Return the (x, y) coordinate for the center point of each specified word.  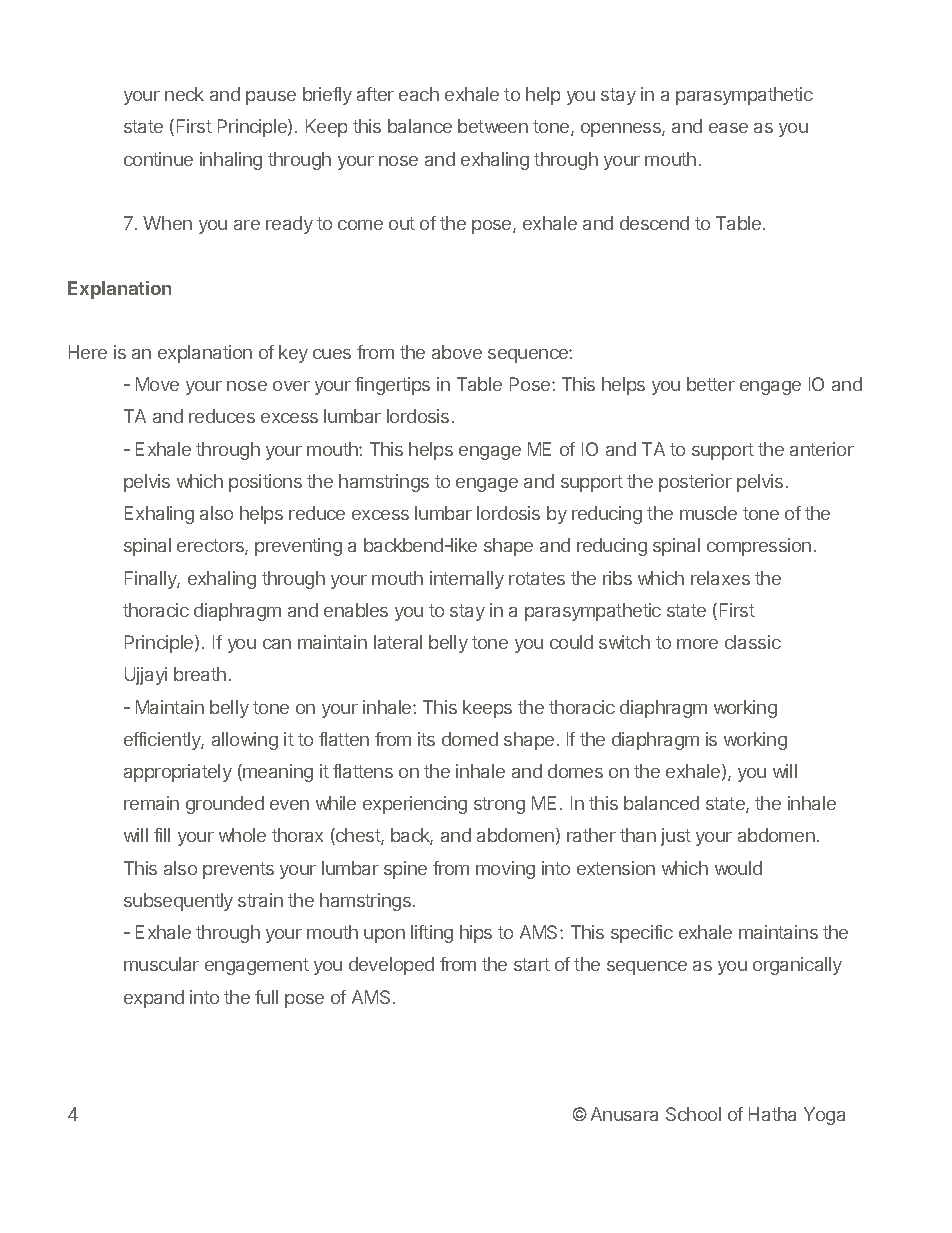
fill (162, 835)
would (738, 868)
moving (505, 870)
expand (154, 999)
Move (157, 384)
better (711, 384)
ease (728, 128)
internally (467, 580)
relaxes (720, 578)
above (457, 352)
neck (184, 94)
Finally (152, 580)
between (493, 126)
